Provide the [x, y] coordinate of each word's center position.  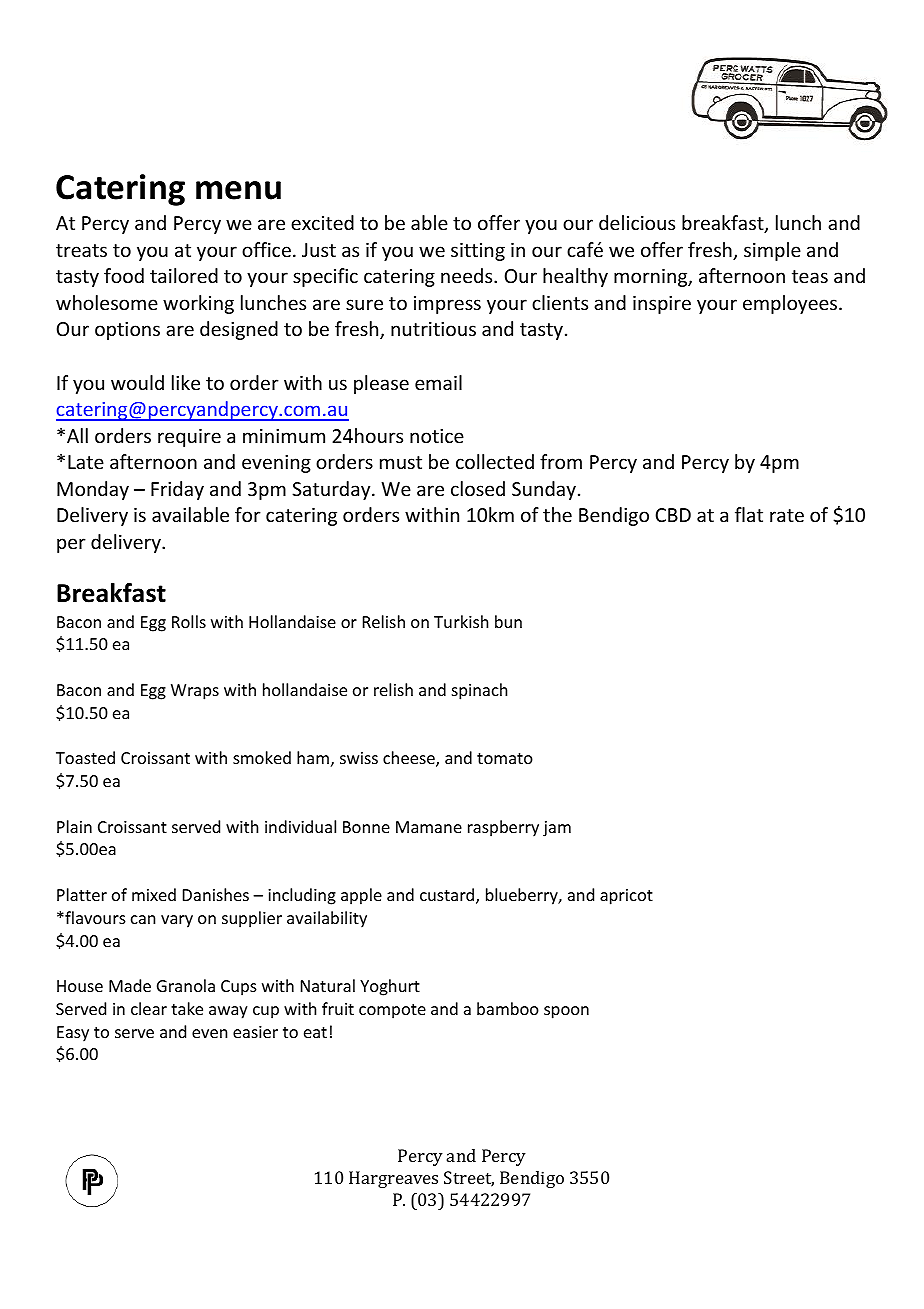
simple [772, 251]
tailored [184, 275]
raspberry [503, 828]
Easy [73, 1034]
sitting [478, 252]
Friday [177, 490]
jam [557, 829]
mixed [154, 894]
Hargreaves [393, 1179]
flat [749, 514]
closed [478, 488]
